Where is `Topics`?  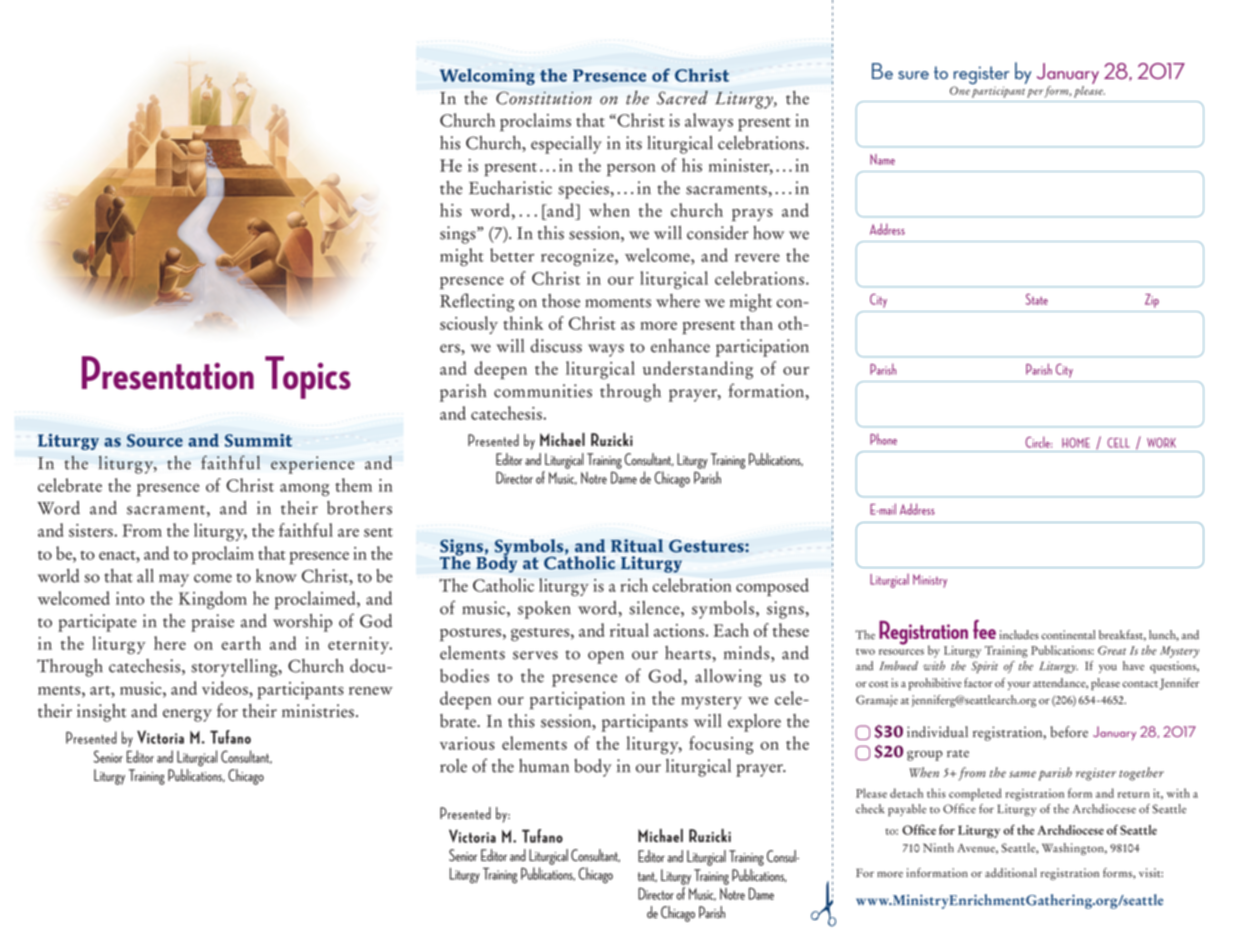
Topics is located at coordinates (308, 377).
